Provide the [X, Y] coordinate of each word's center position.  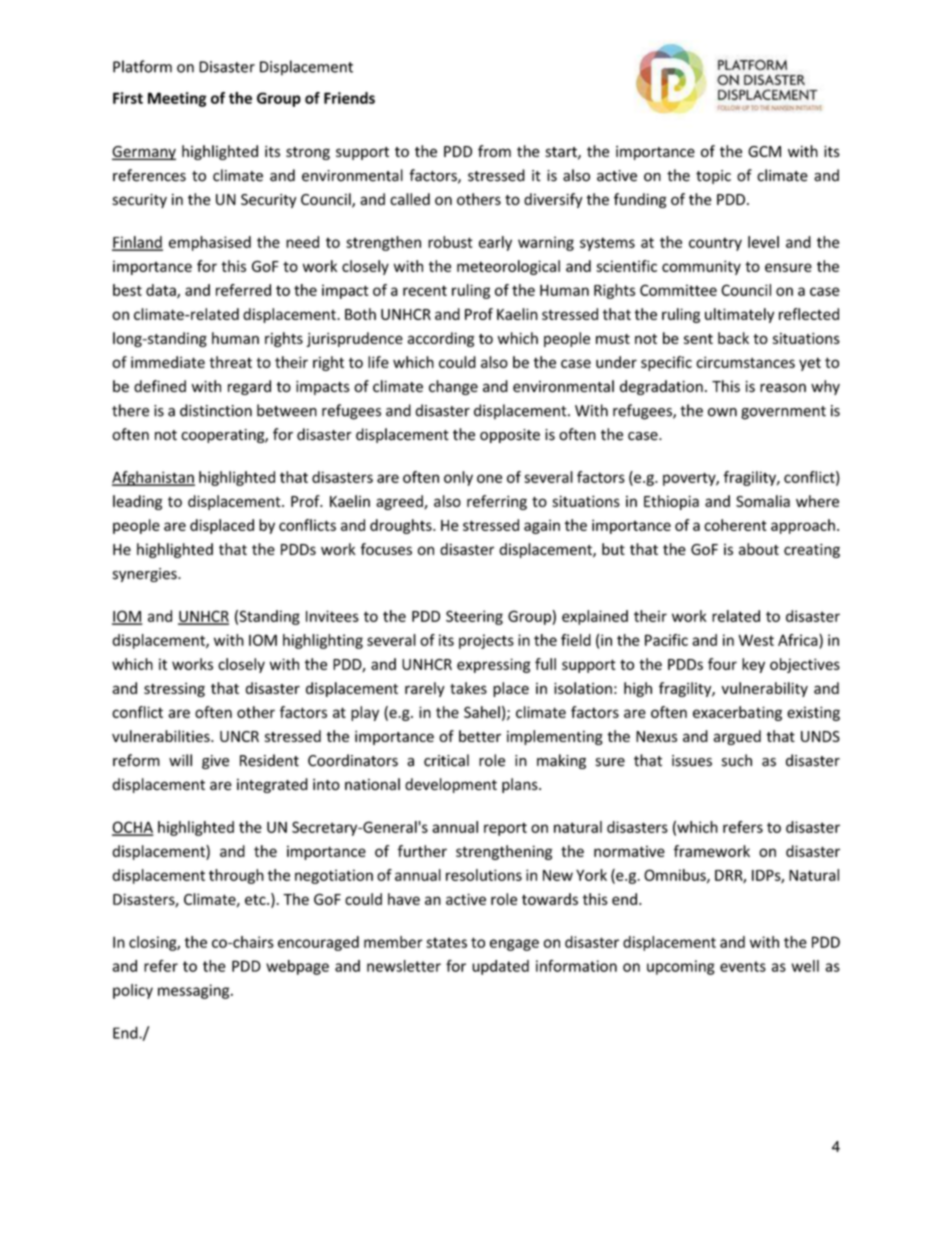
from [494, 151]
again [542, 526]
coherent [735, 525]
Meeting [177, 99]
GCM [764, 151]
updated [500, 967]
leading [137, 502]
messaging [195, 991]
